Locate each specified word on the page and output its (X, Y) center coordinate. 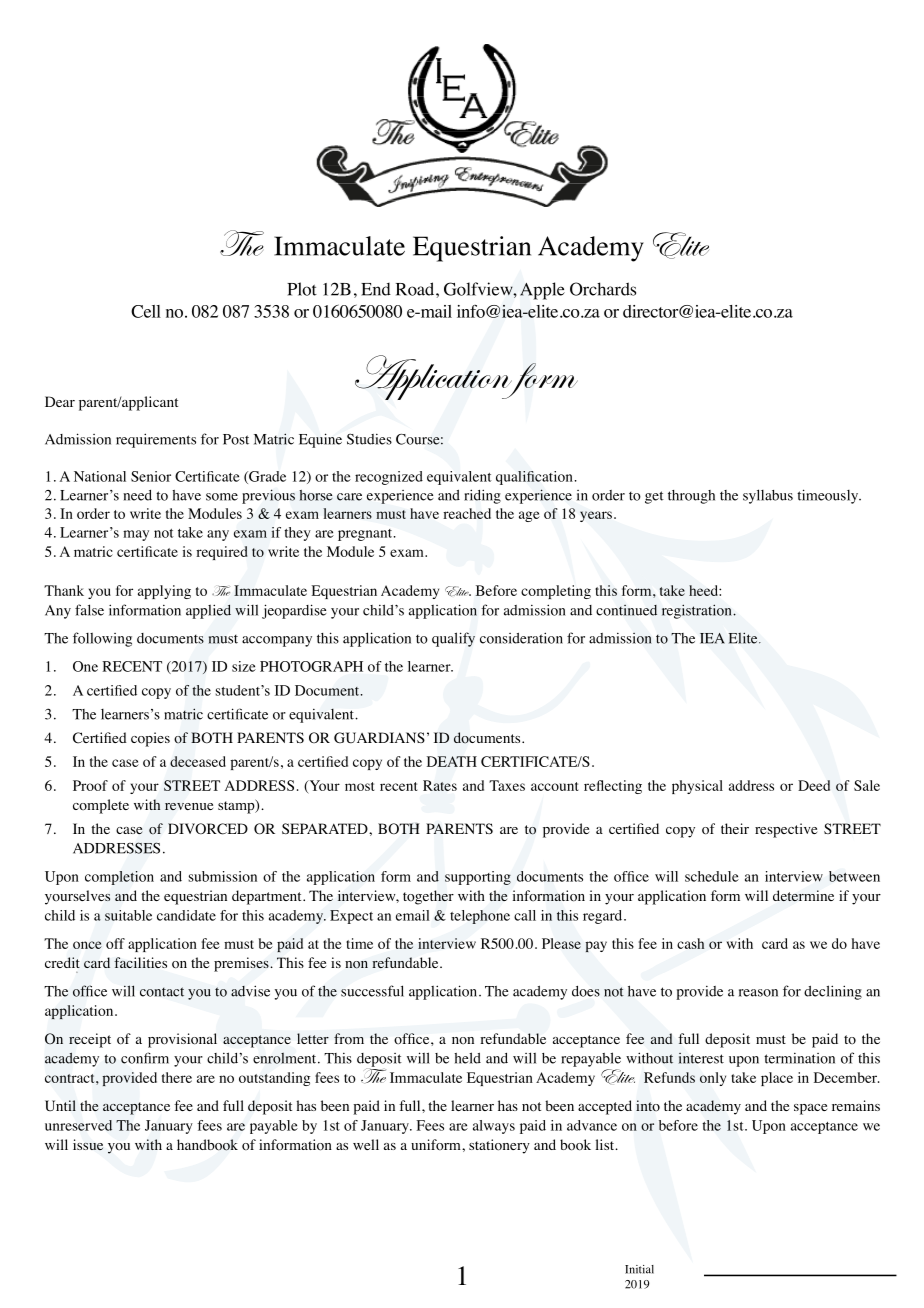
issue (88, 1144)
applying (164, 592)
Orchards (603, 289)
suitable (128, 915)
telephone (480, 917)
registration (698, 611)
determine (803, 895)
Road (416, 289)
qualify (453, 639)
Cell (146, 311)
